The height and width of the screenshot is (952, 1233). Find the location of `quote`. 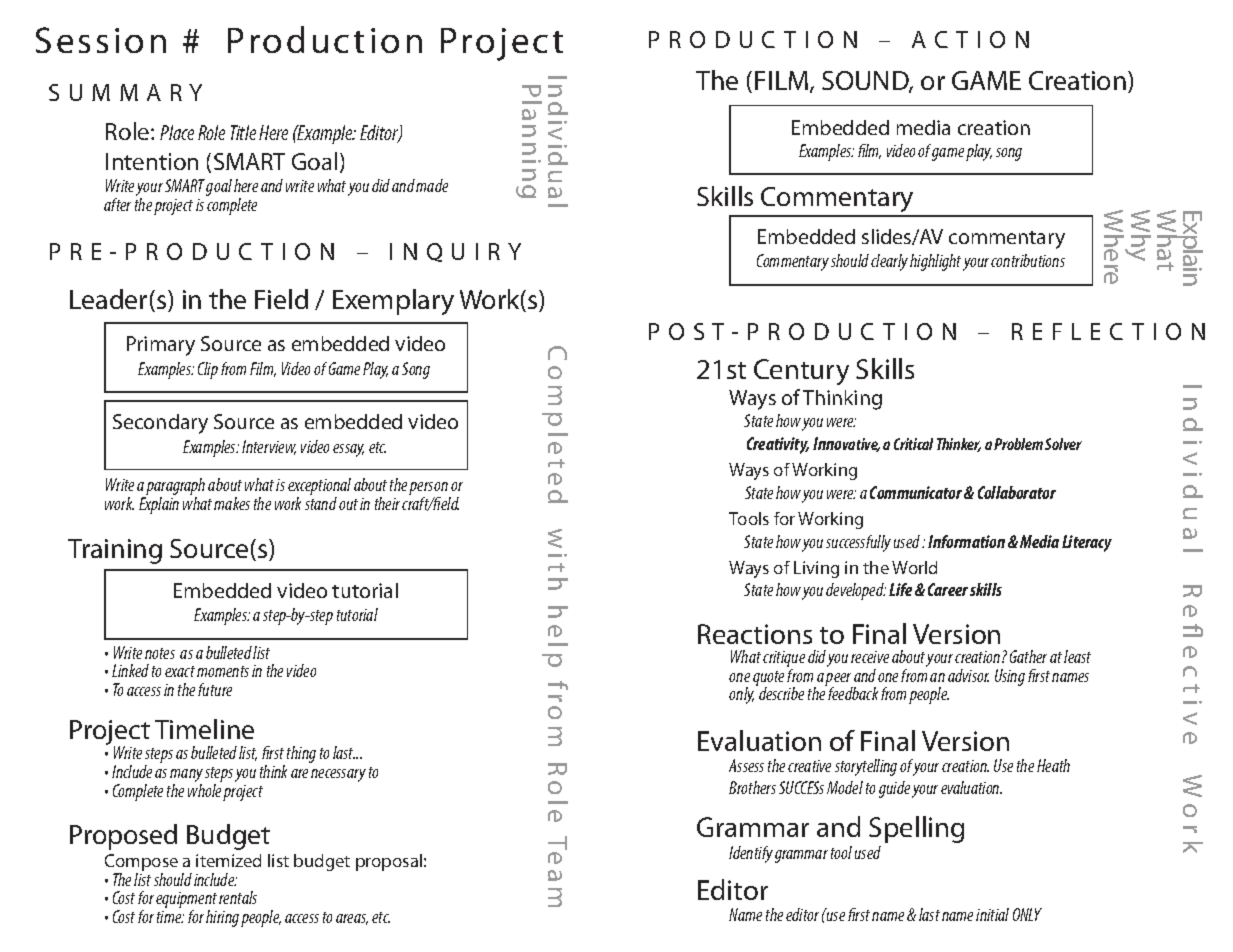

quote is located at coordinates (768, 679).
